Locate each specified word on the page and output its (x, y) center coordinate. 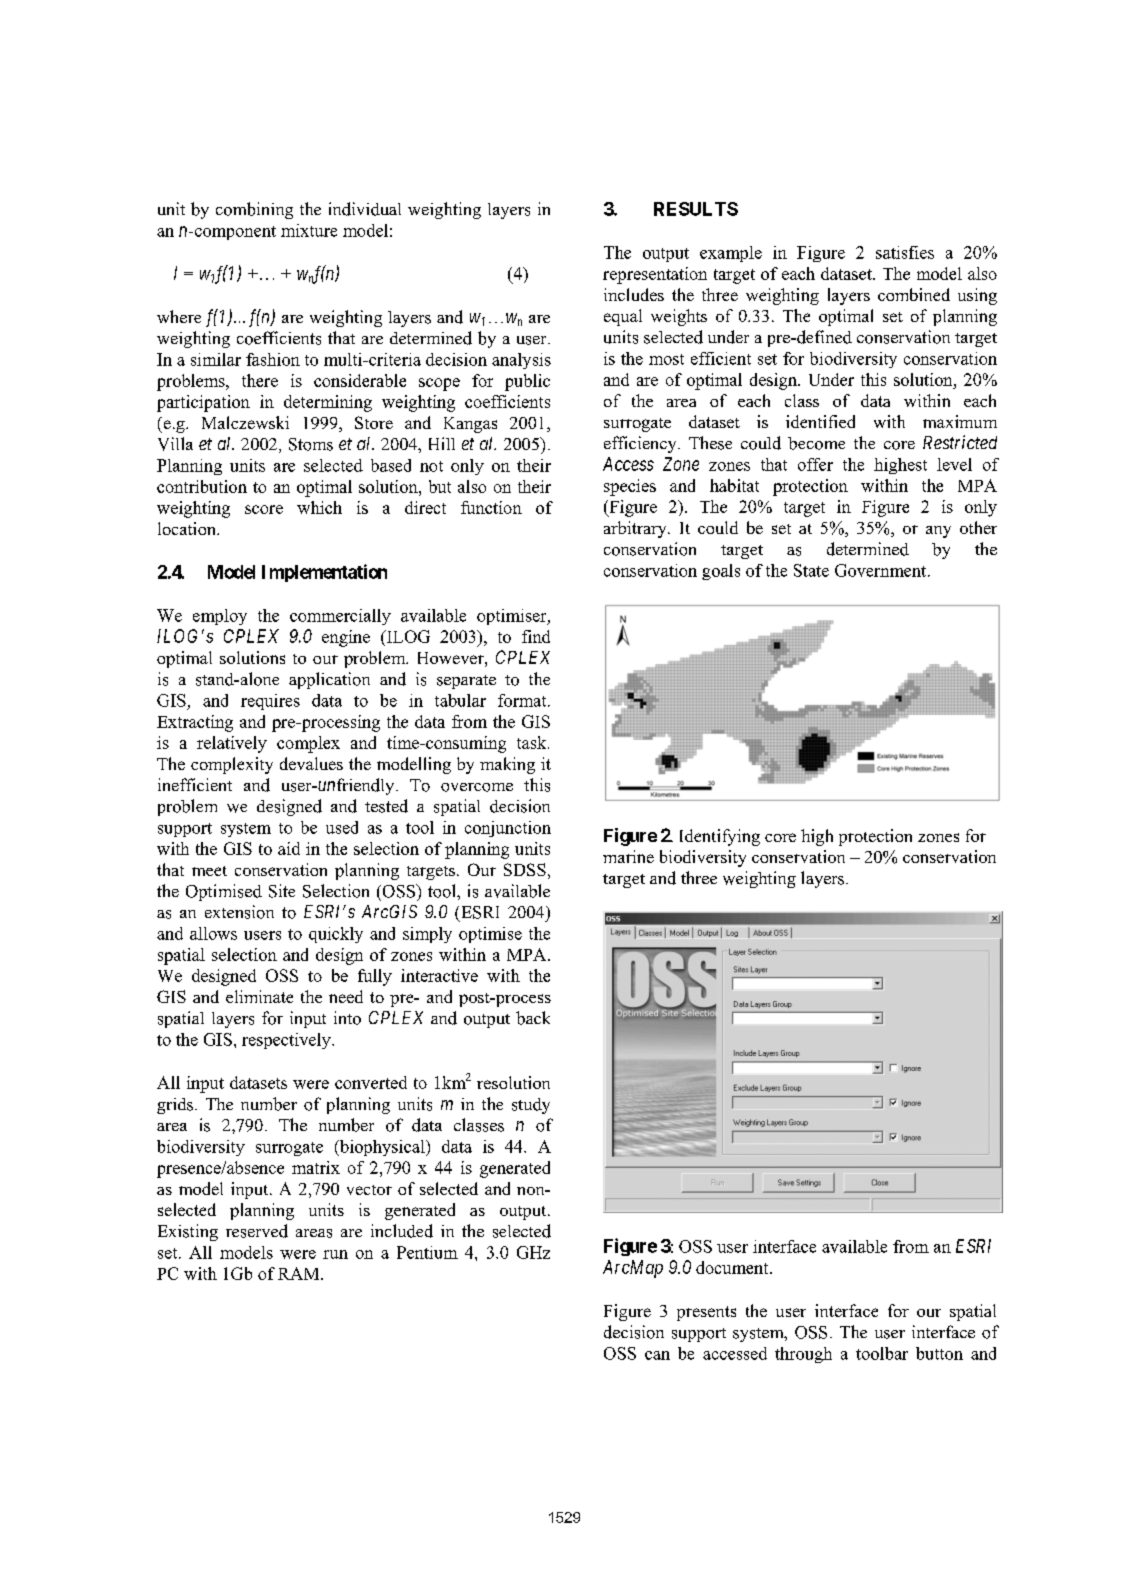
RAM (300, 1273)
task (533, 742)
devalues (311, 763)
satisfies (905, 252)
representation (655, 275)
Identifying (720, 837)
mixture (309, 230)
